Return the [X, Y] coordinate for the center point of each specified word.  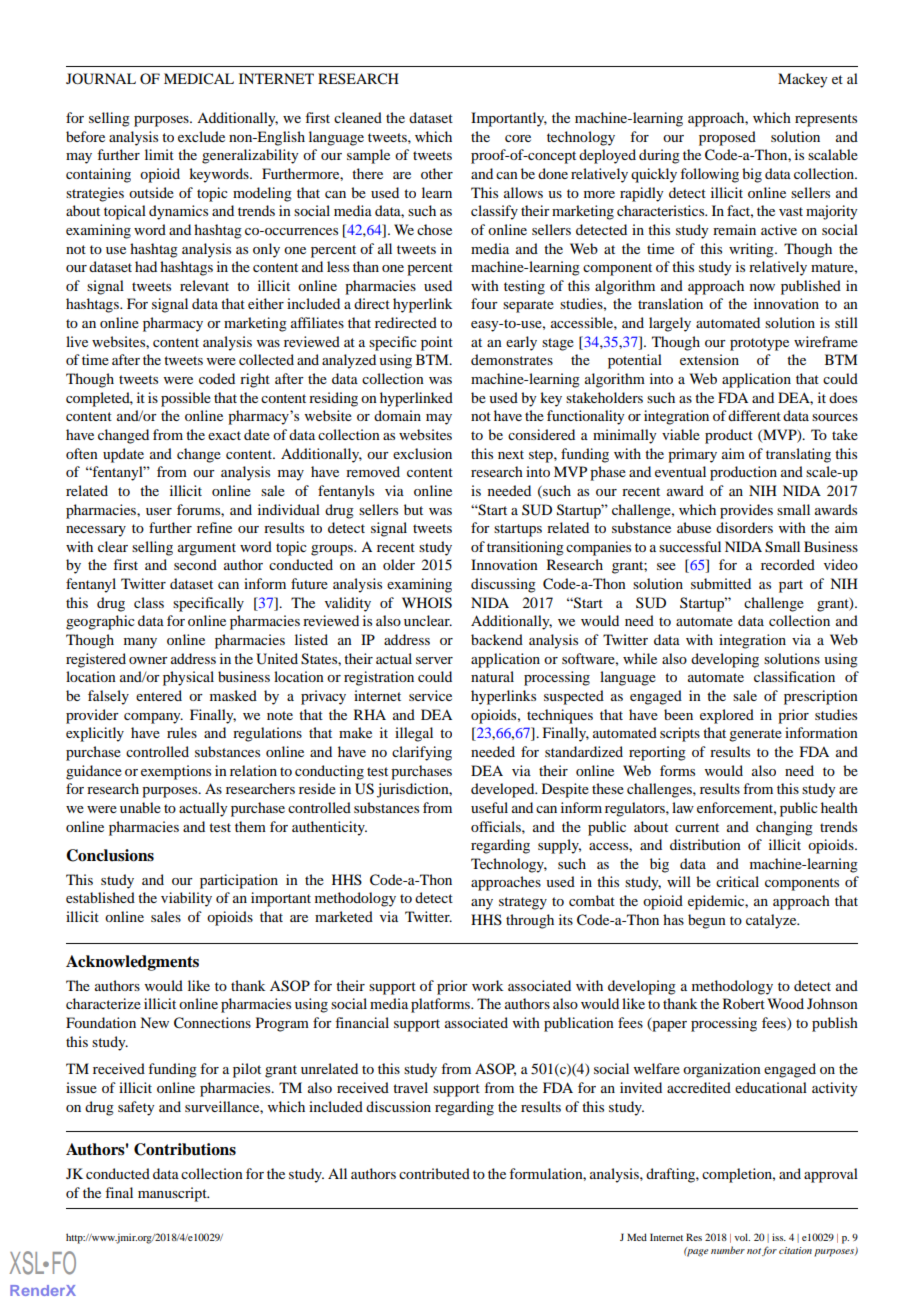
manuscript [173, 1194]
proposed [727, 138]
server [434, 660]
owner [148, 660]
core [518, 138]
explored [727, 716]
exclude [201, 136]
